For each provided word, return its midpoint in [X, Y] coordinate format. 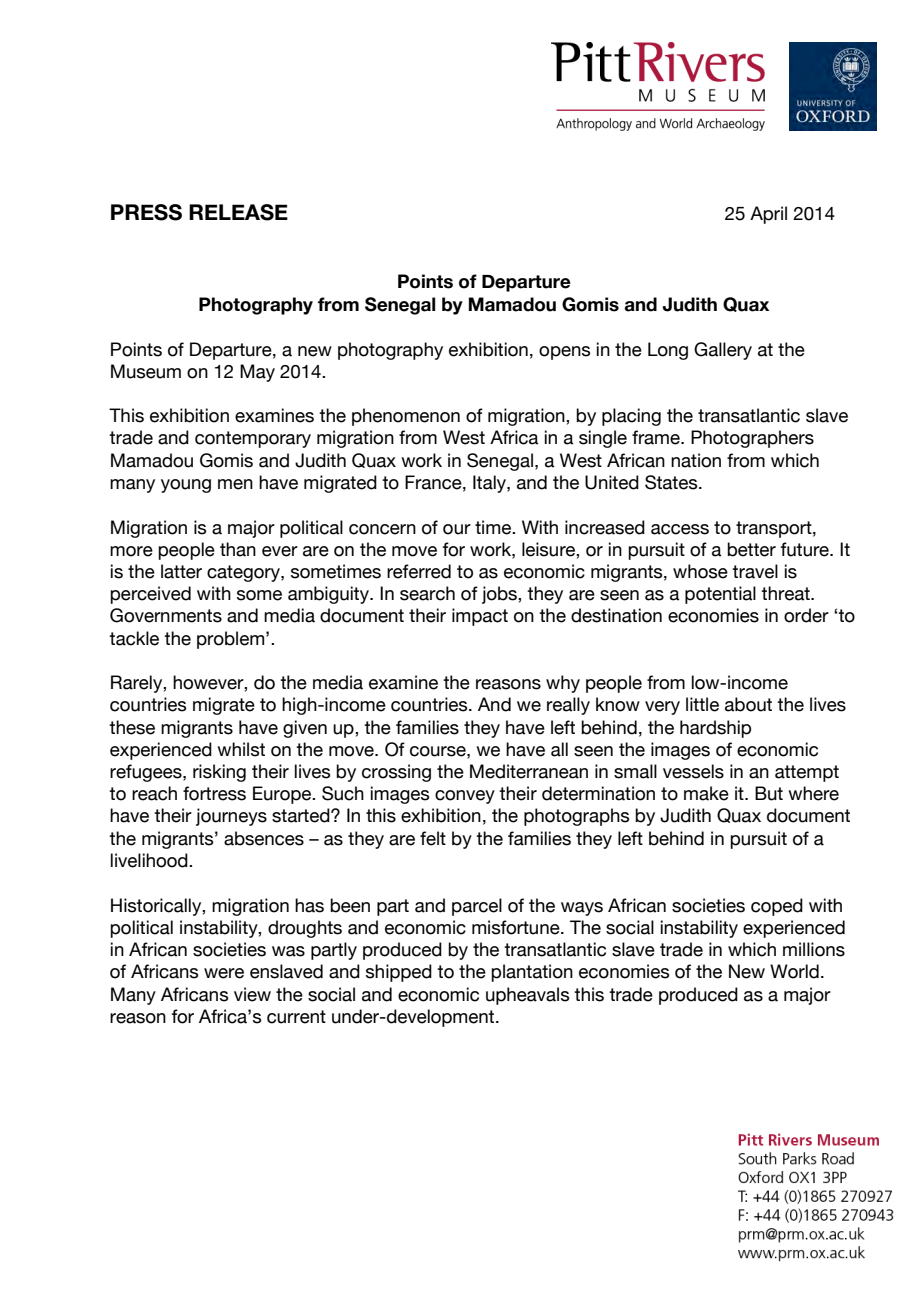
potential [720, 595]
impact [480, 617]
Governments [166, 615]
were [224, 973]
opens [564, 353]
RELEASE [238, 212]
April [768, 215]
